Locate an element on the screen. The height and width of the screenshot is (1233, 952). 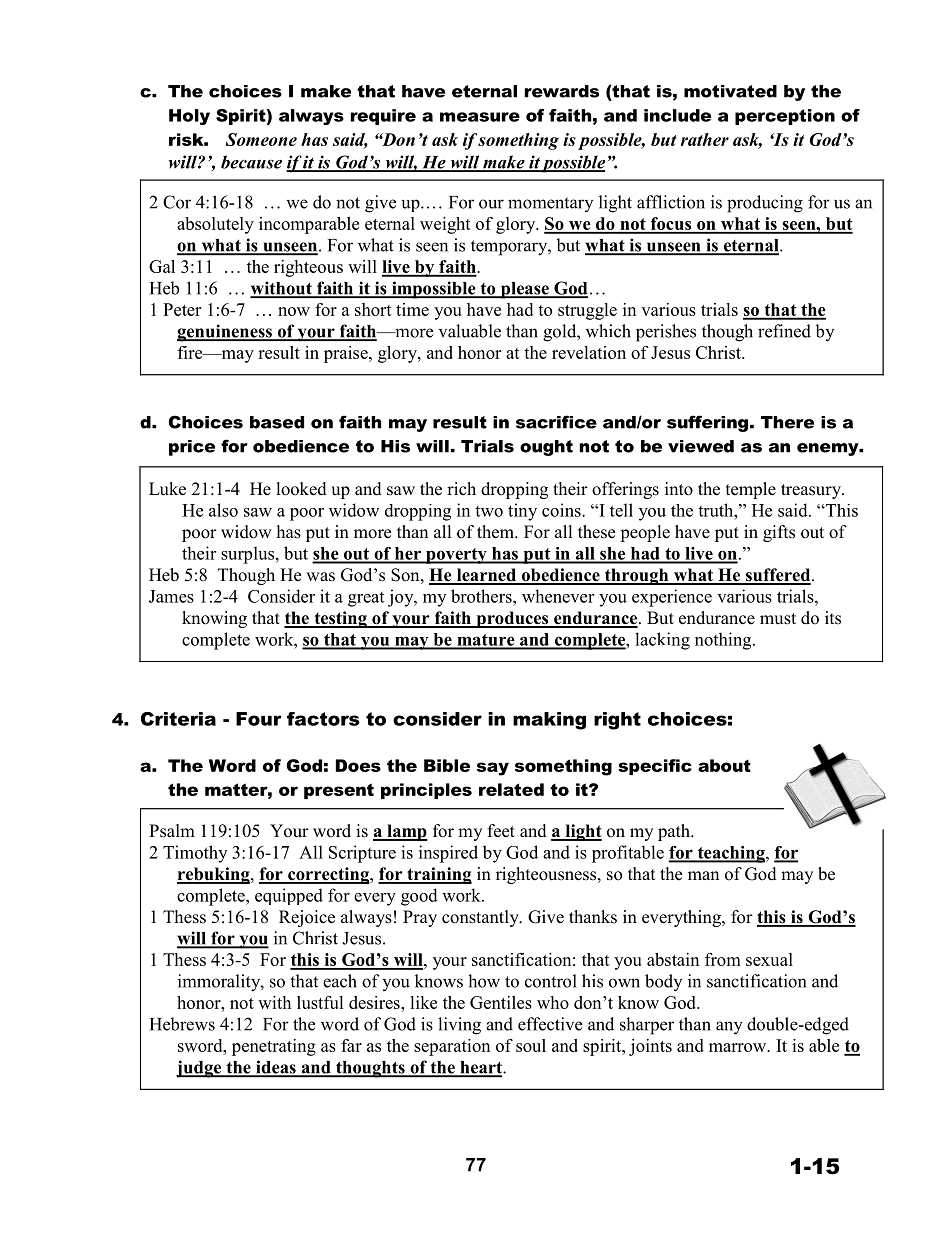
penetrating is located at coordinates (274, 1047).
